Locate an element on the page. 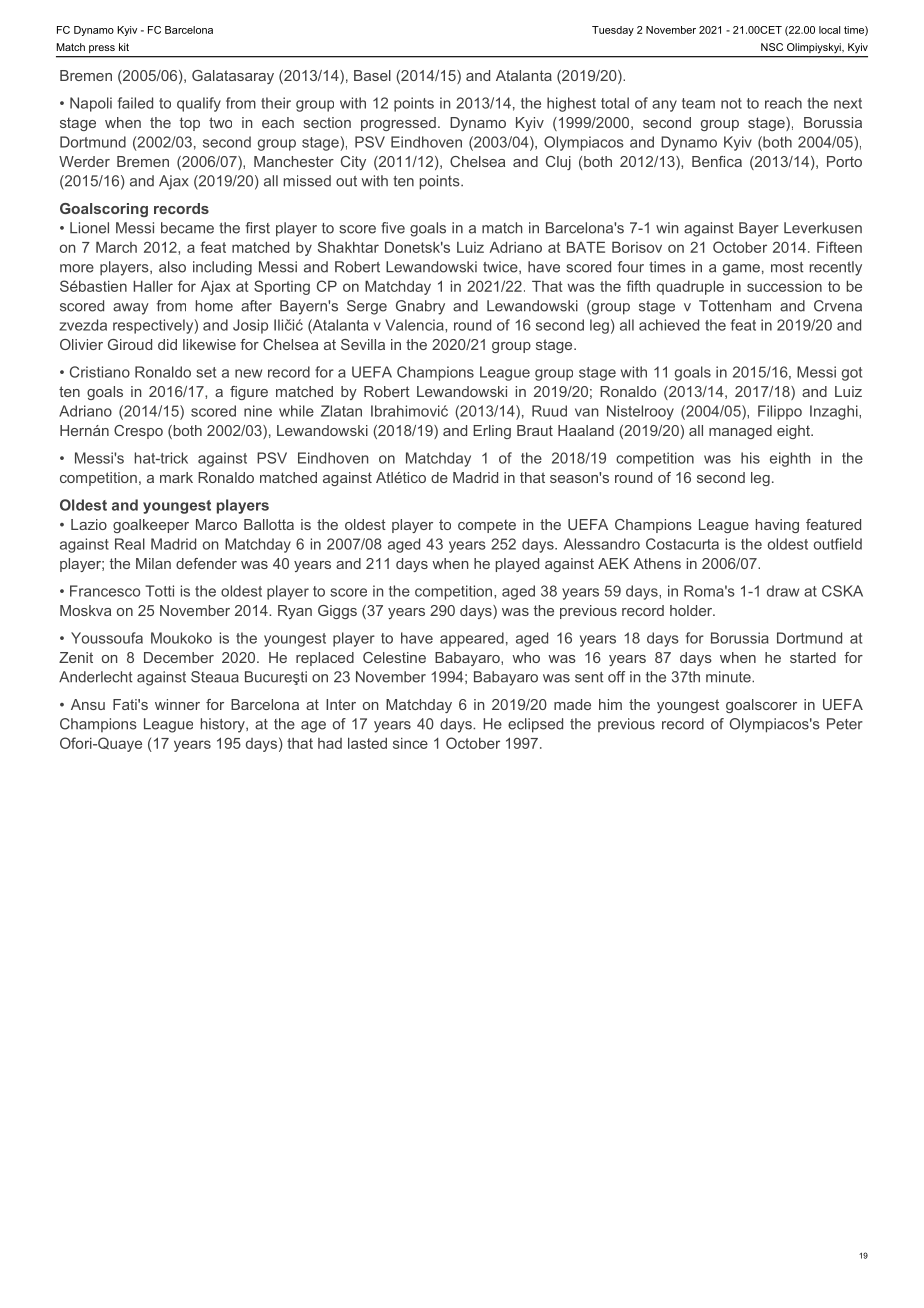  winner is located at coordinates (177, 704).
